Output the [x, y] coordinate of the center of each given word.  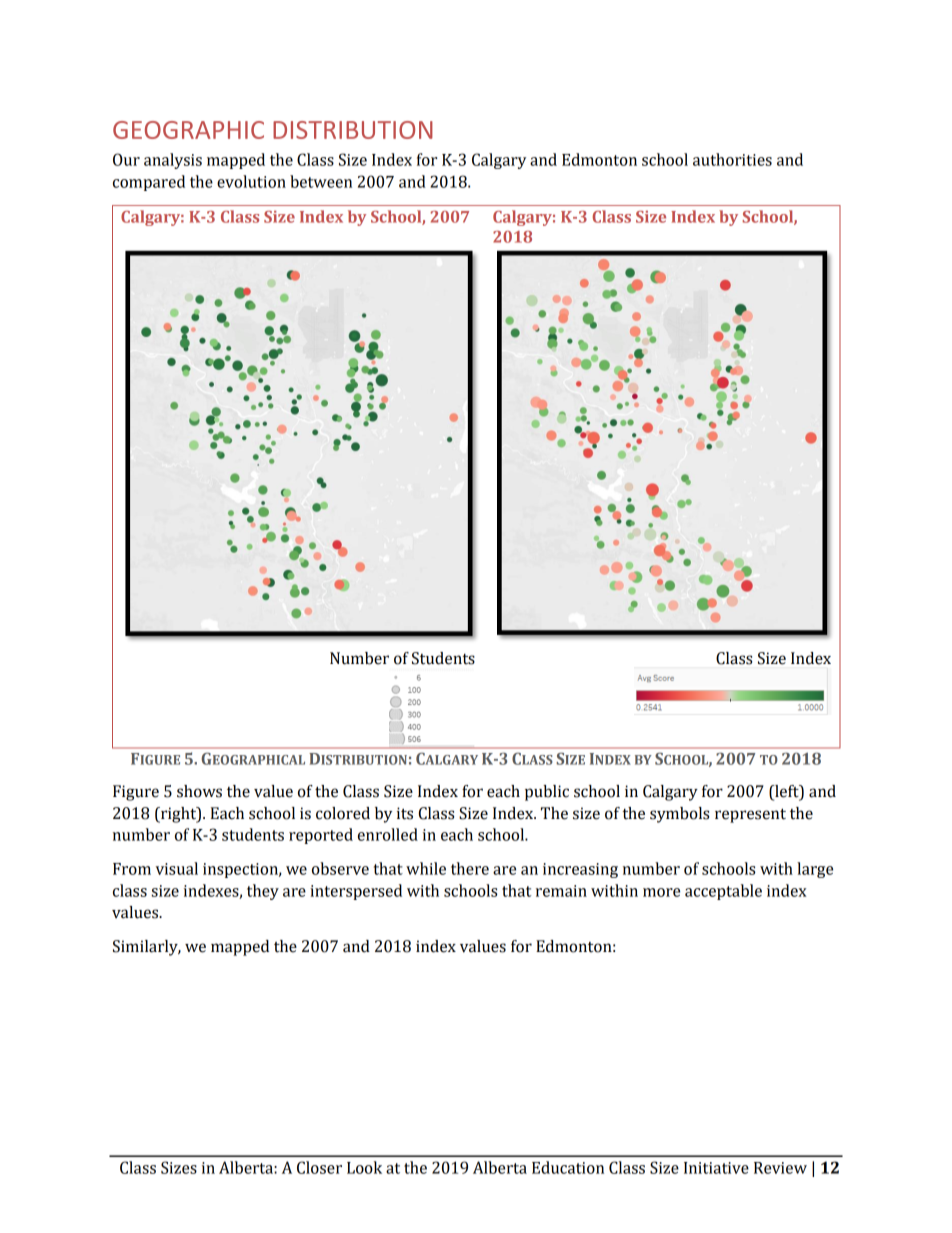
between [321, 181]
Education [568, 1167]
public [547, 793]
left [787, 792]
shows [199, 791]
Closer [319, 1167]
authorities [732, 159]
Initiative [716, 1168]
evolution [251, 181]
